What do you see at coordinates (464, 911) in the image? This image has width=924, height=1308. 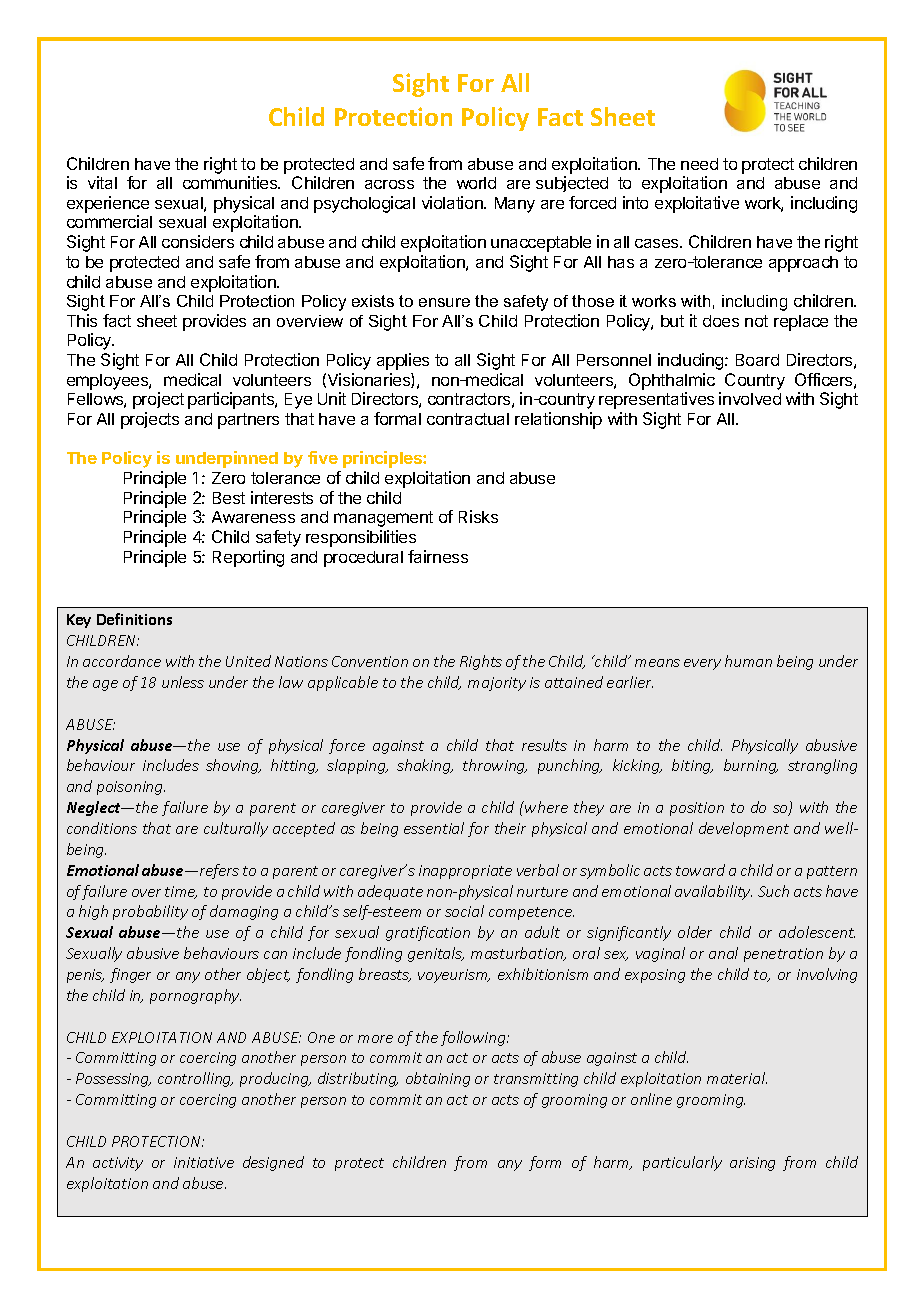 I see `social` at bounding box center [464, 911].
